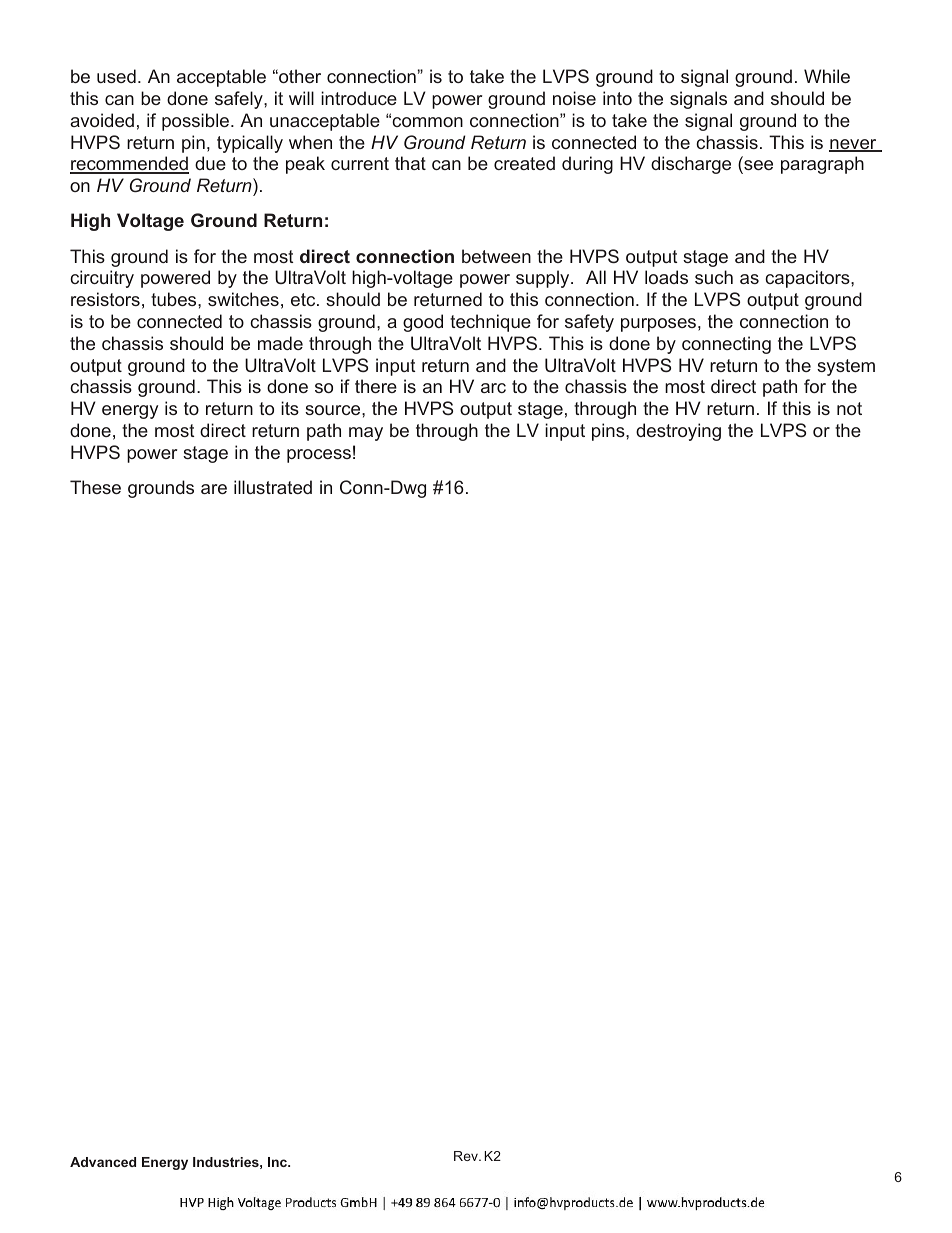 This screenshot has width=952, height=1233. I want to click on process, so click(319, 456).
